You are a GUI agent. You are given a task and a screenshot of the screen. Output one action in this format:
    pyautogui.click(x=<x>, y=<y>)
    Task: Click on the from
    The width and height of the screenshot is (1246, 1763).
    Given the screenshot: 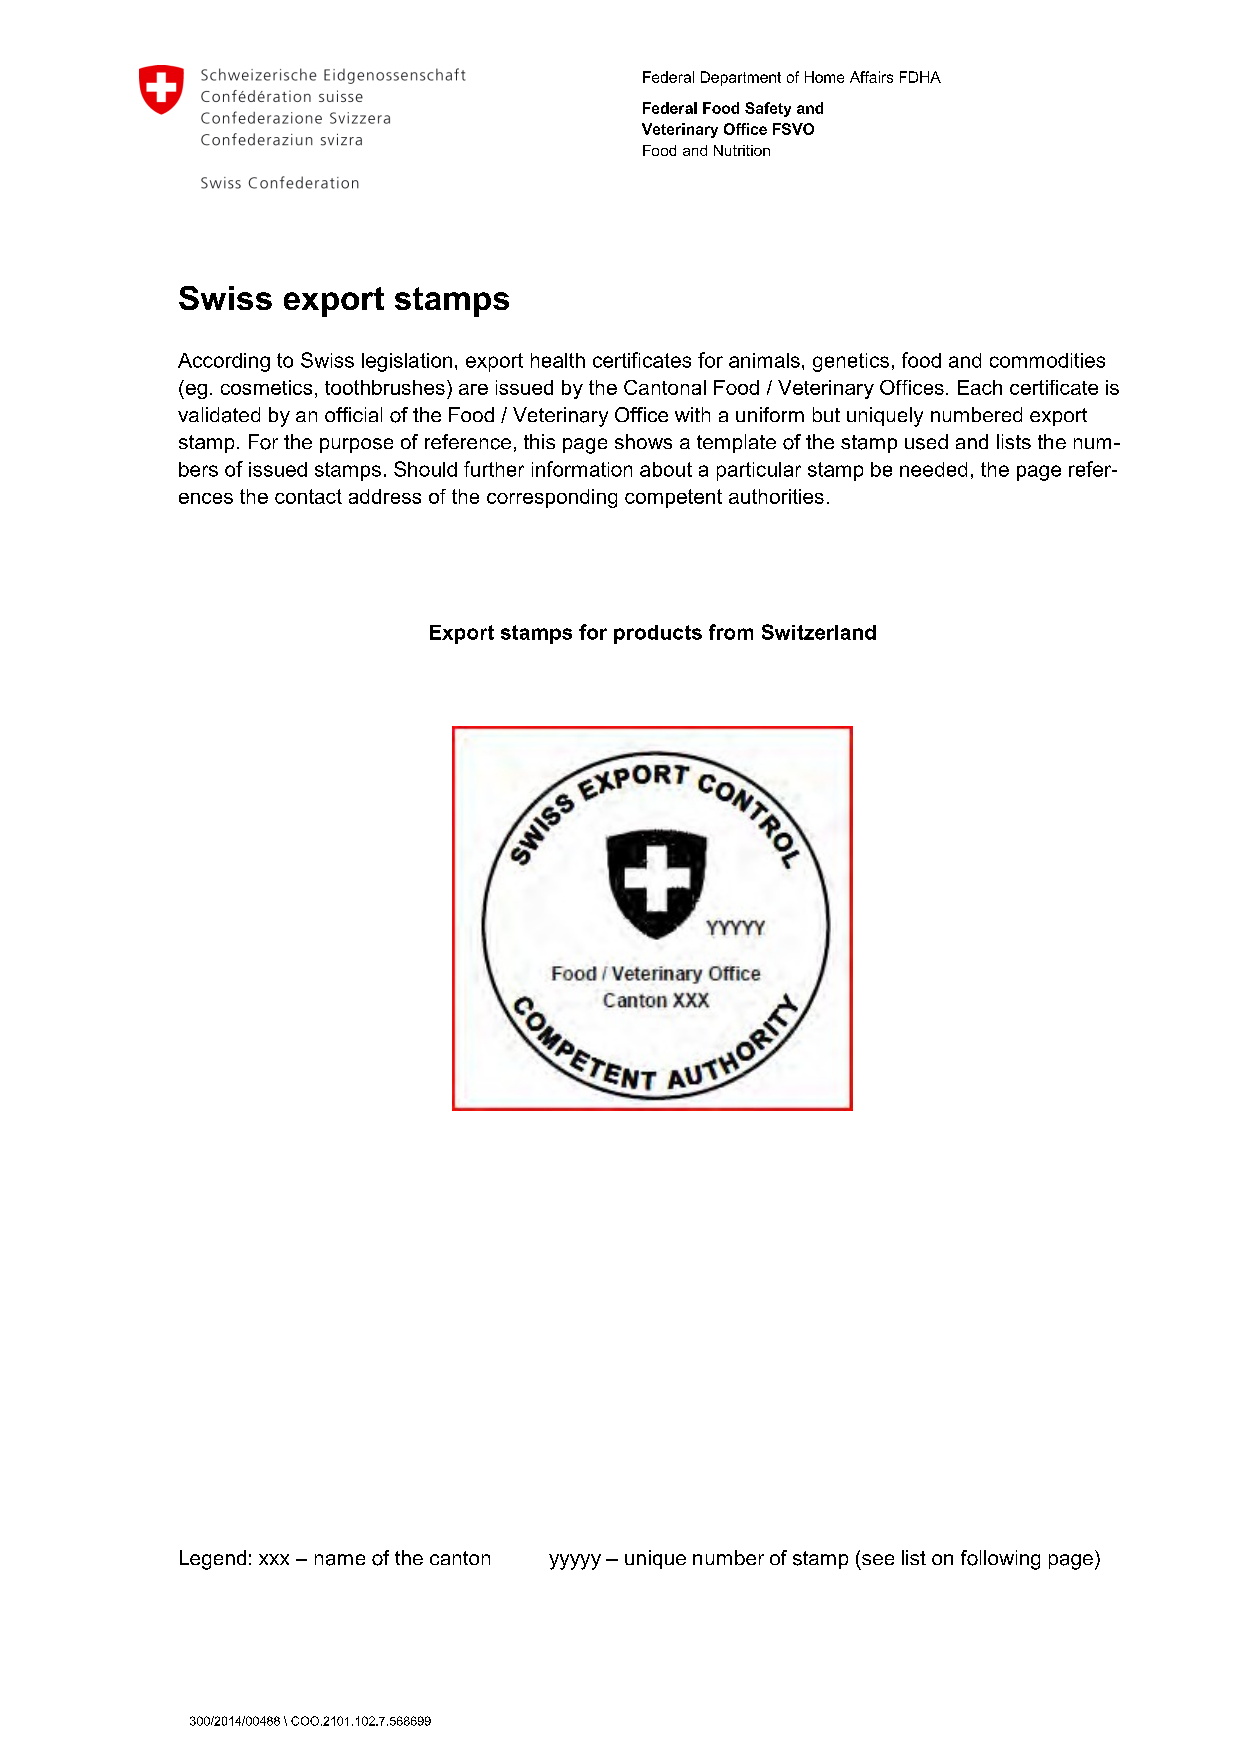 What is the action you would take?
    pyautogui.click(x=731, y=632)
